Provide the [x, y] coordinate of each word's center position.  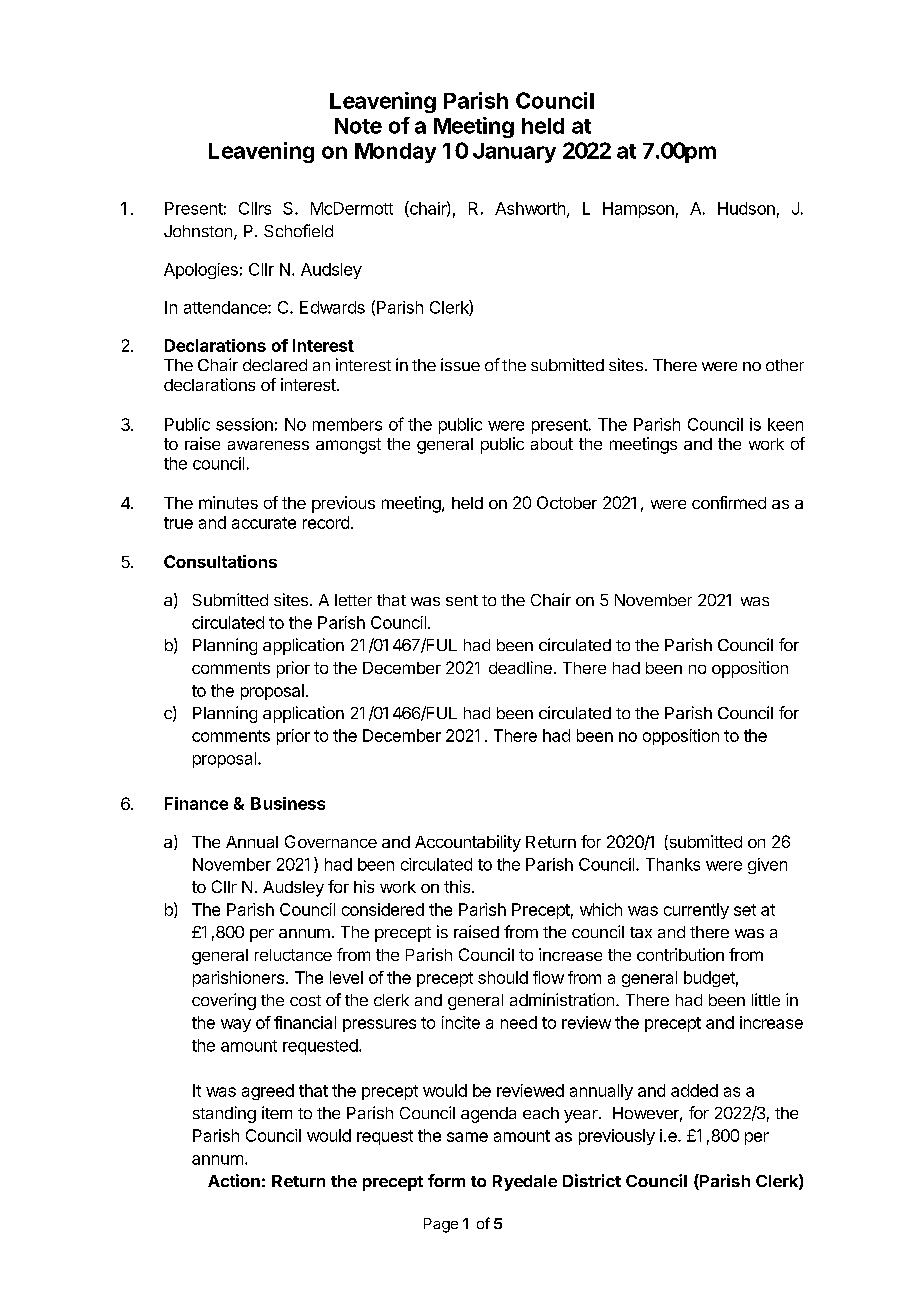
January [514, 153]
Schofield [298, 230]
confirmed [729, 502]
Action [234, 1180]
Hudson [746, 208]
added [694, 1090]
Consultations [220, 561]
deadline [520, 667]
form [446, 1180]
